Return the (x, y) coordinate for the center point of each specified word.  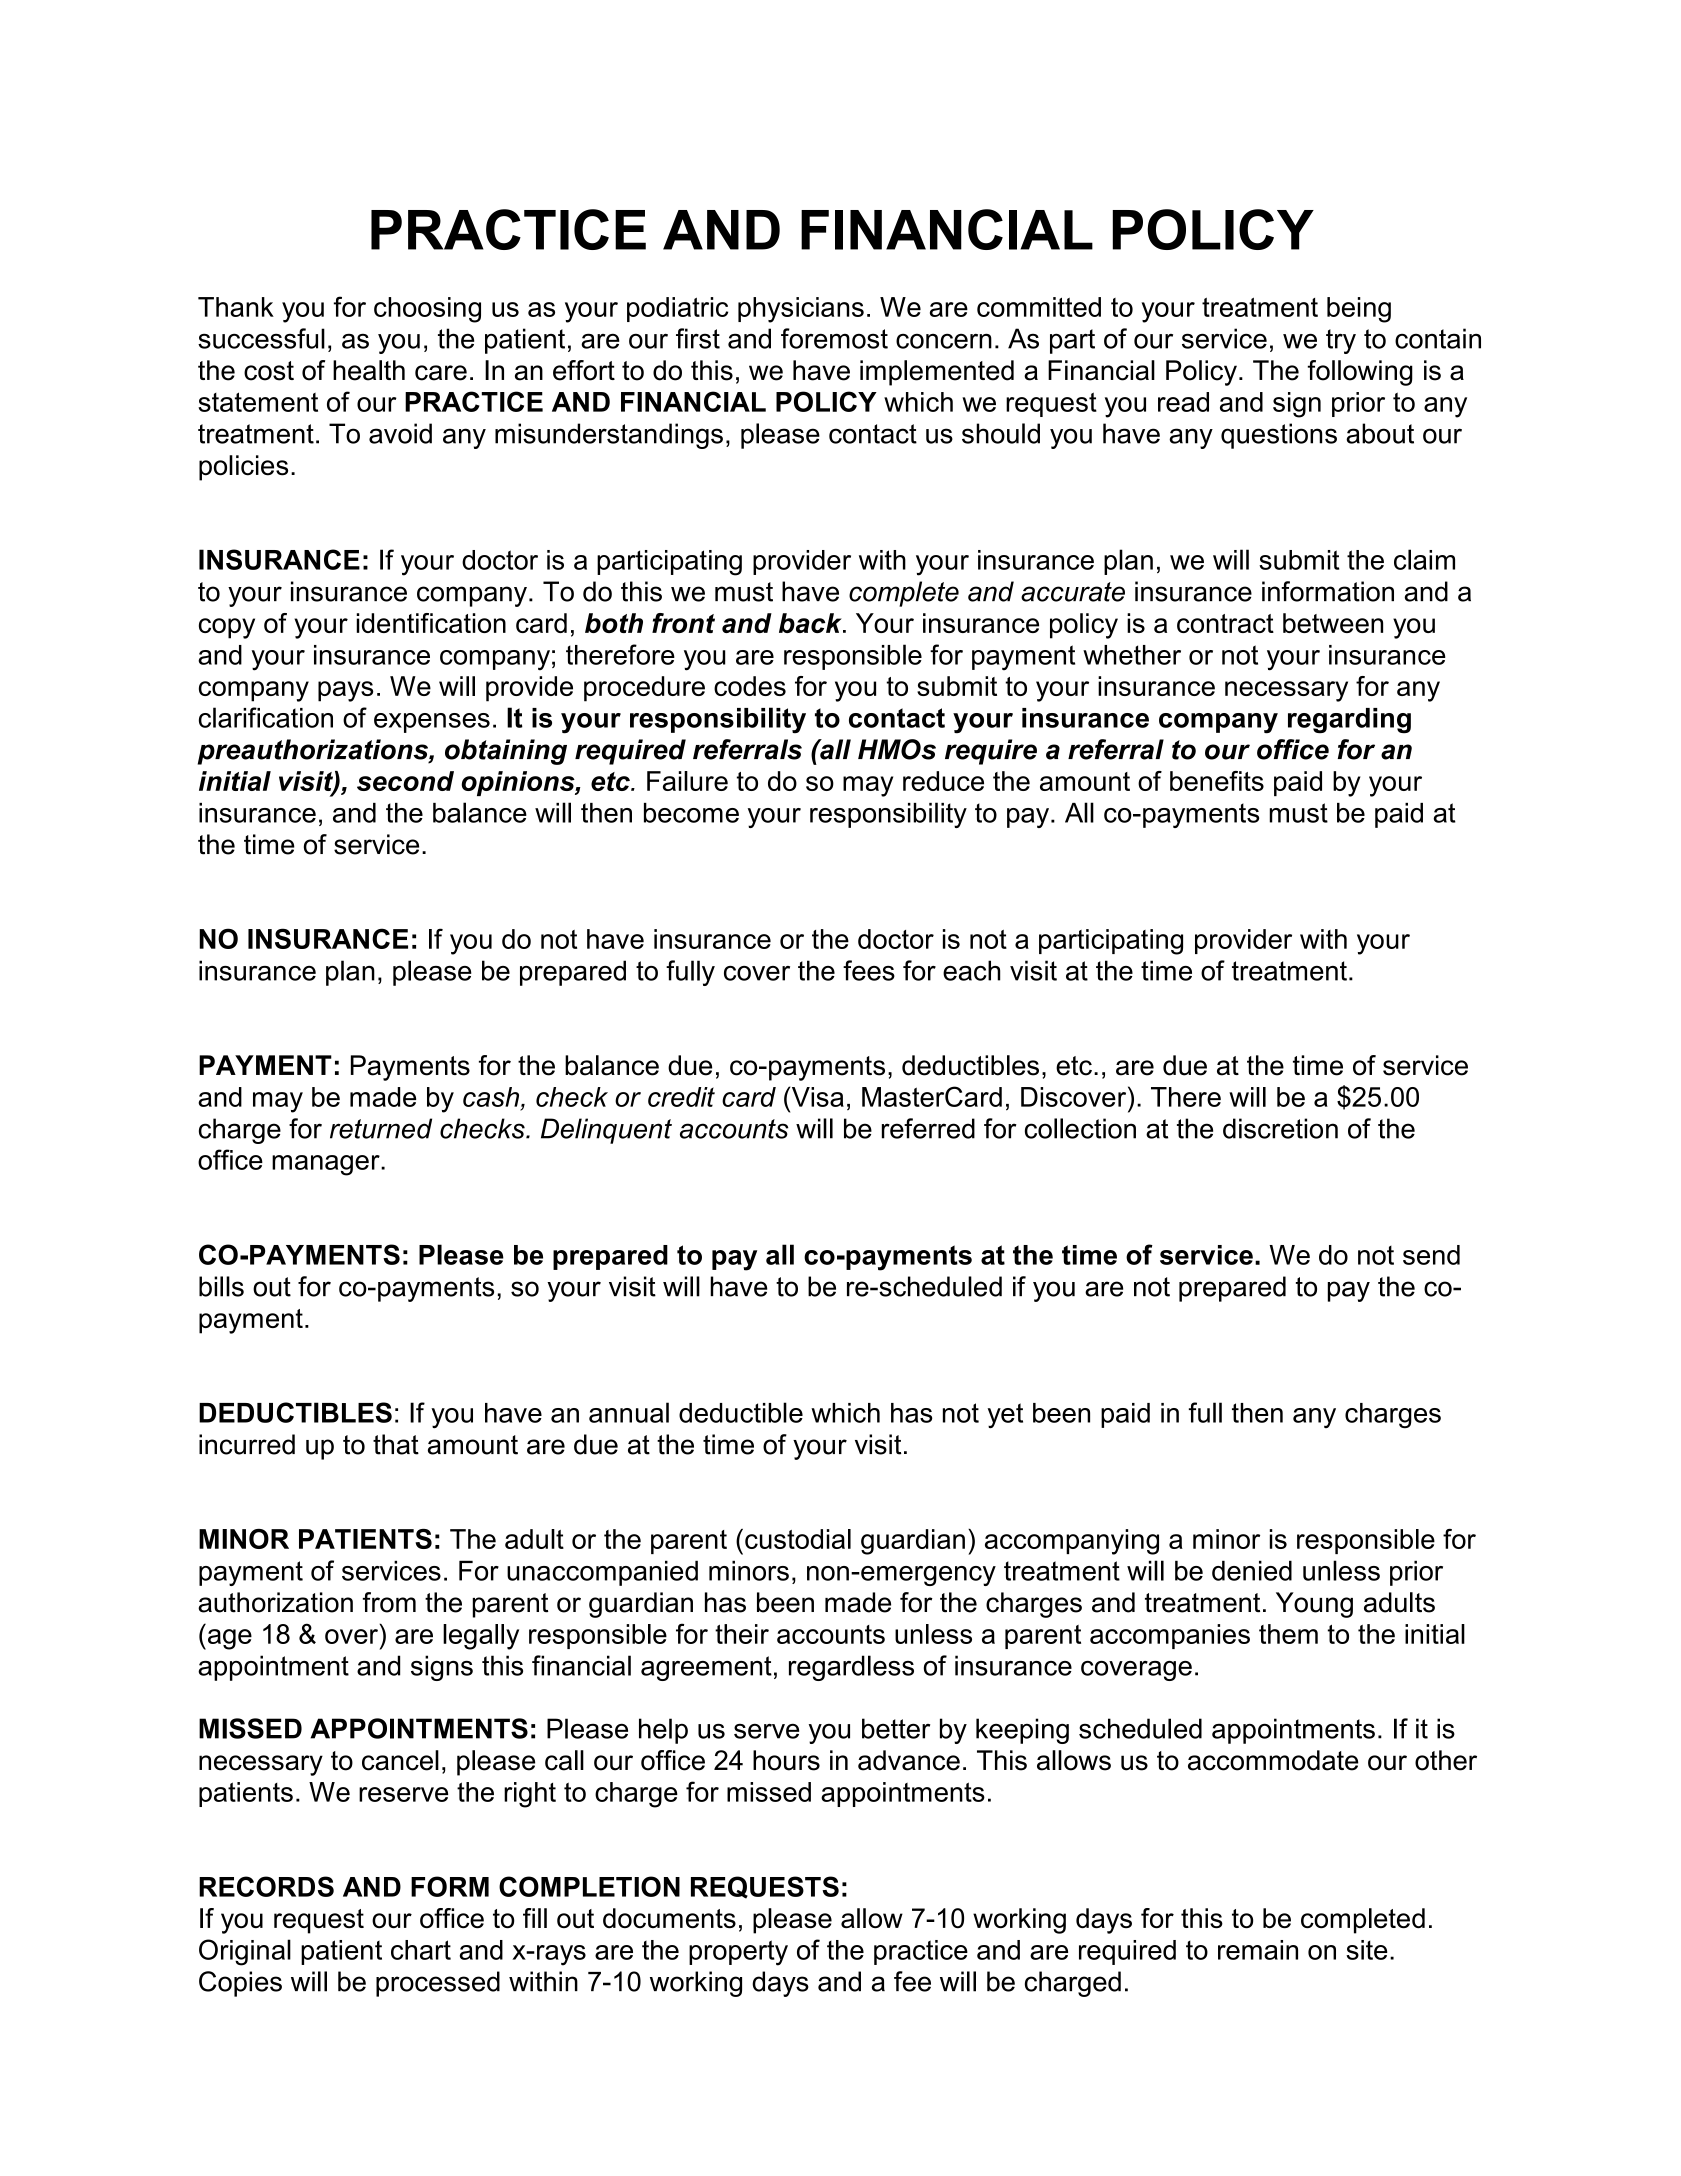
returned (381, 1128)
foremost (834, 338)
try (1341, 341)
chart (421, 1950)
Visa (816, 1096)
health (369, 370)
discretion (1280, 1128)
